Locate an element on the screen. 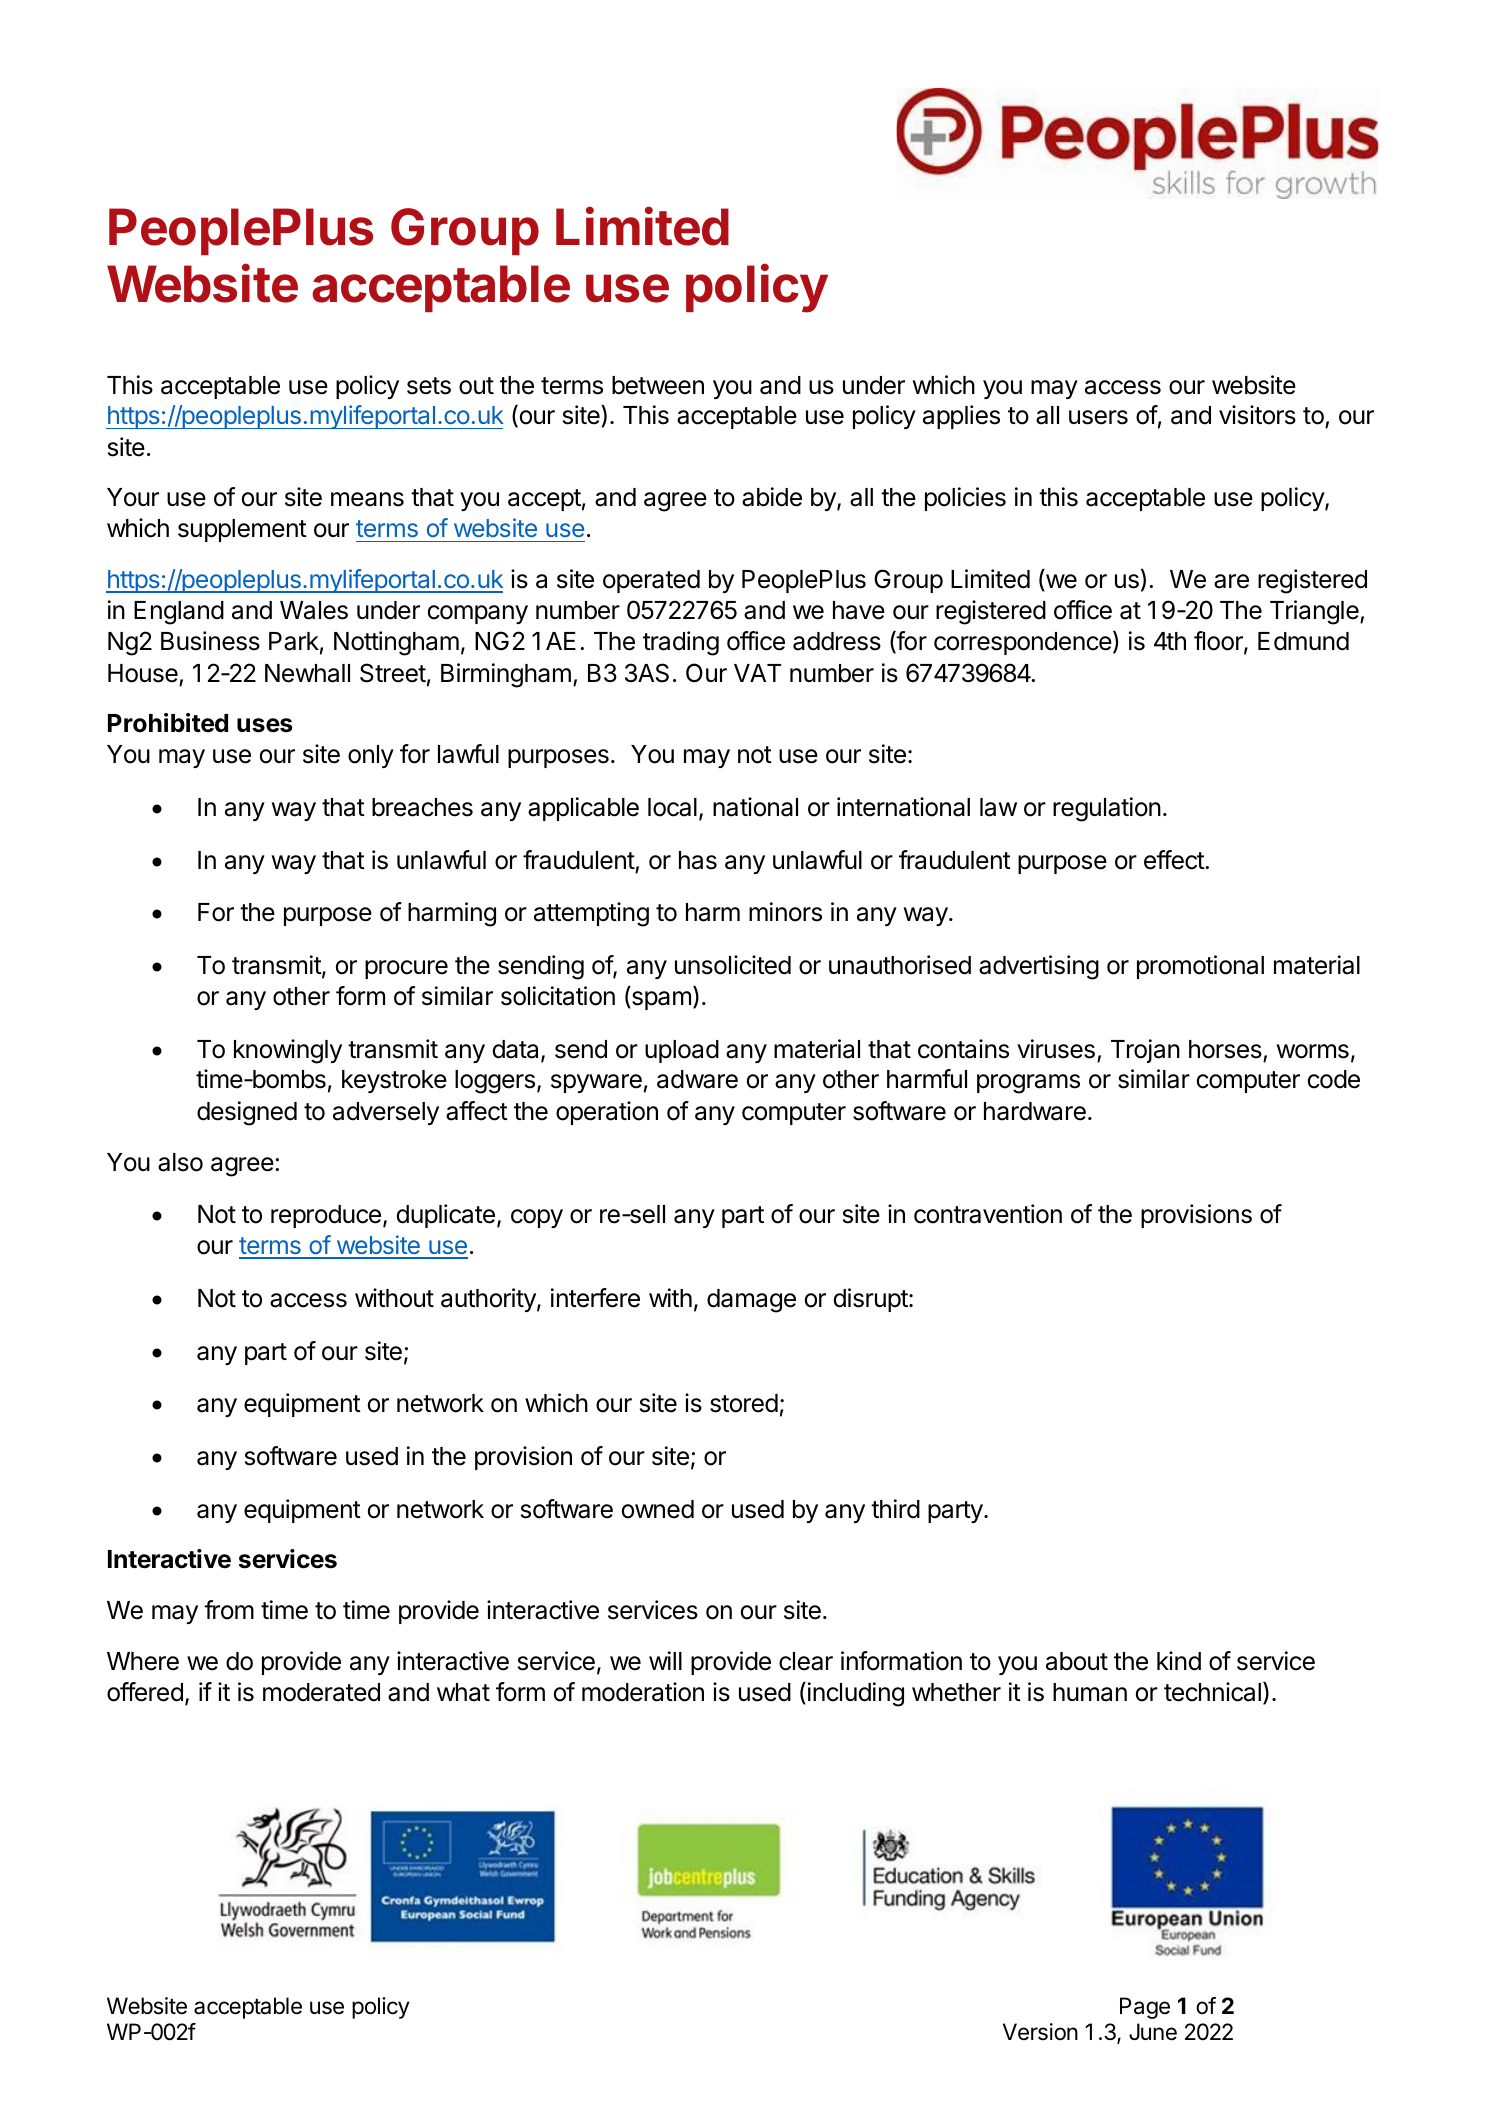  contravention is located at coordinates (988, 1214).
